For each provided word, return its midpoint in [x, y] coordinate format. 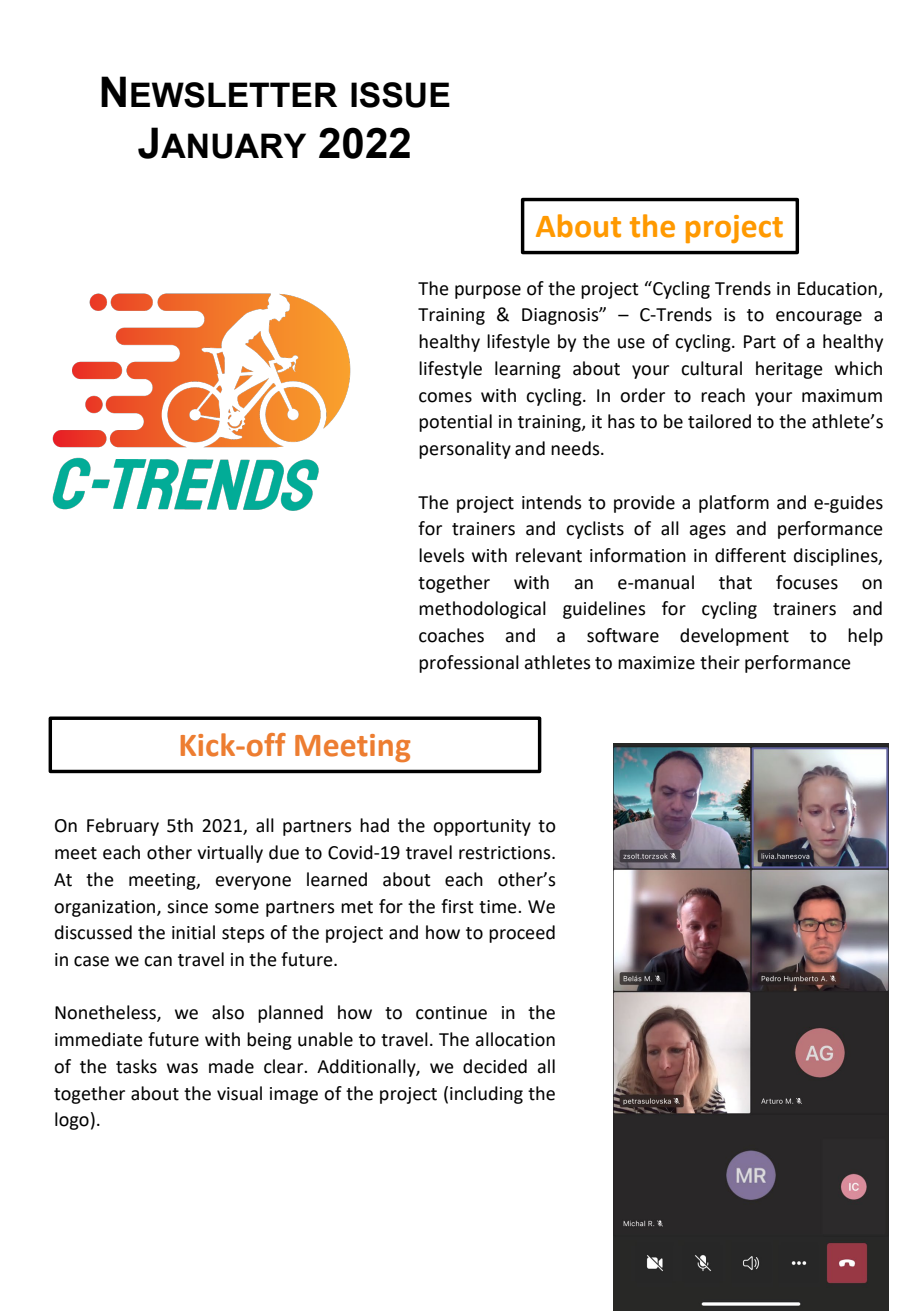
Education [837, 288]
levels [442, 555]
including [486, 1095]
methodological [482, 610]
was [182, 1068]
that [735, 582]
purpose [488, 292]
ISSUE [400, 95]
